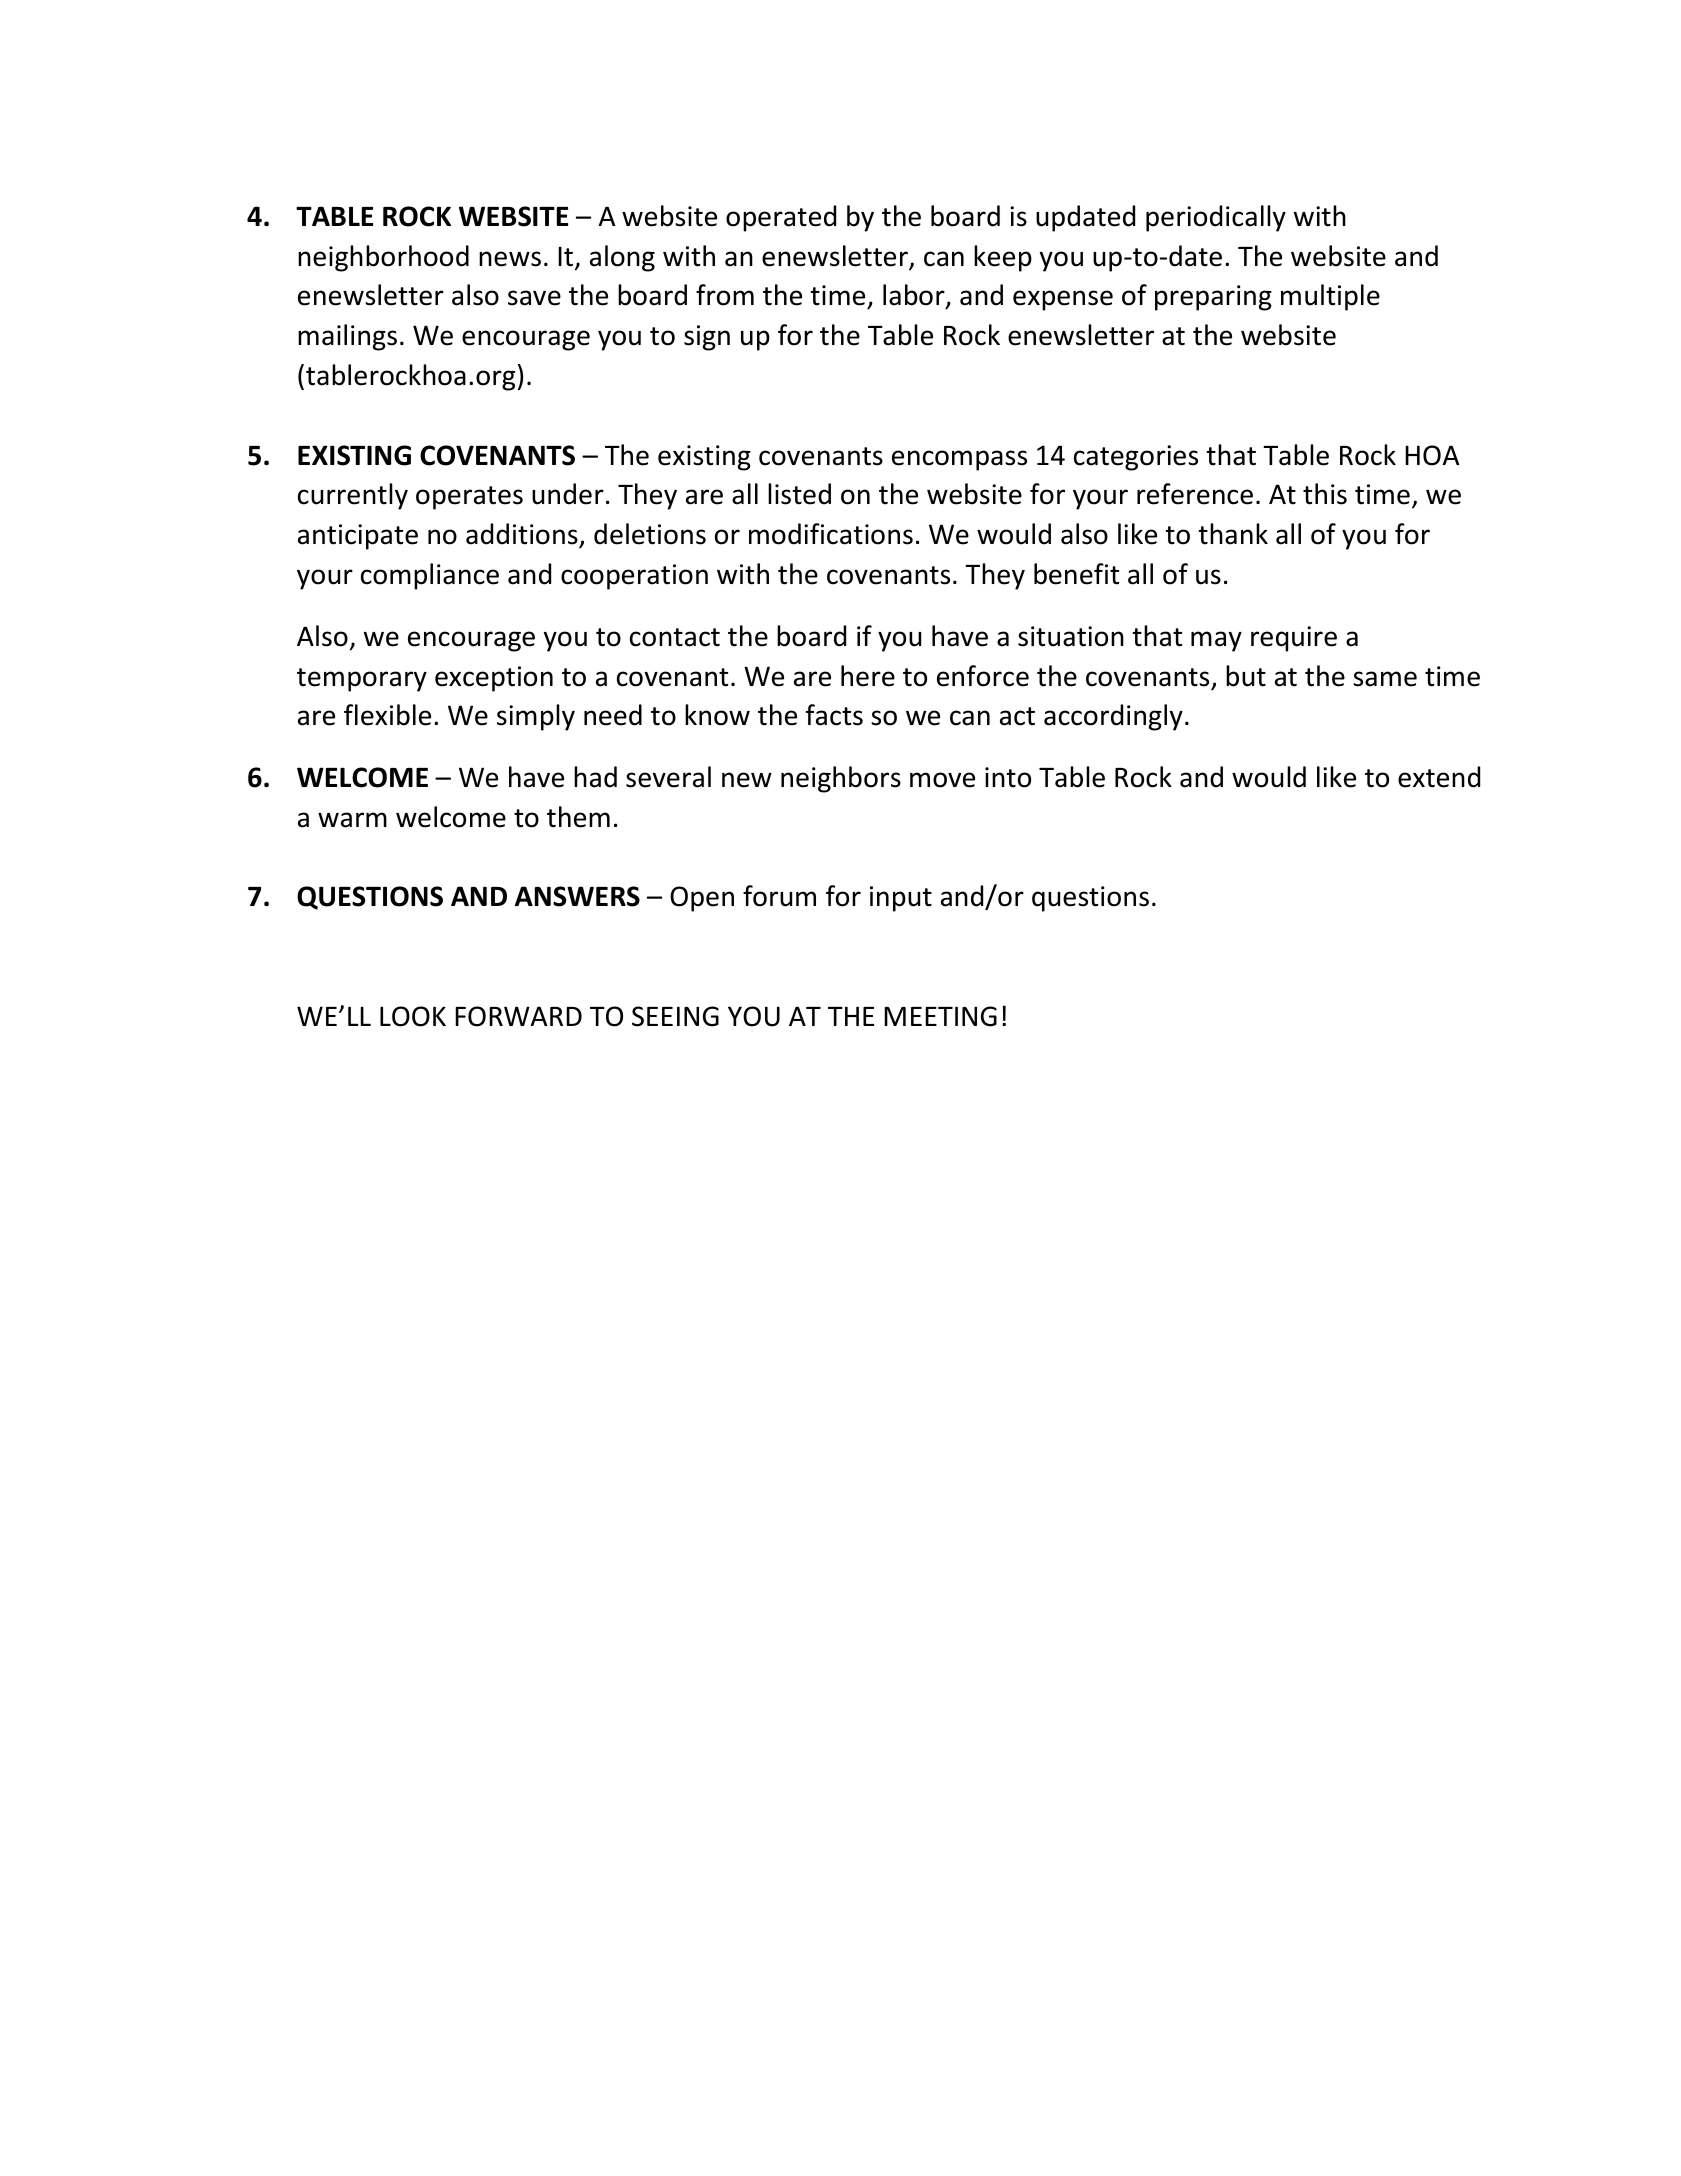 This screenshot has height=2176, width=1681. I want to click on operates, so click(469, 498).
